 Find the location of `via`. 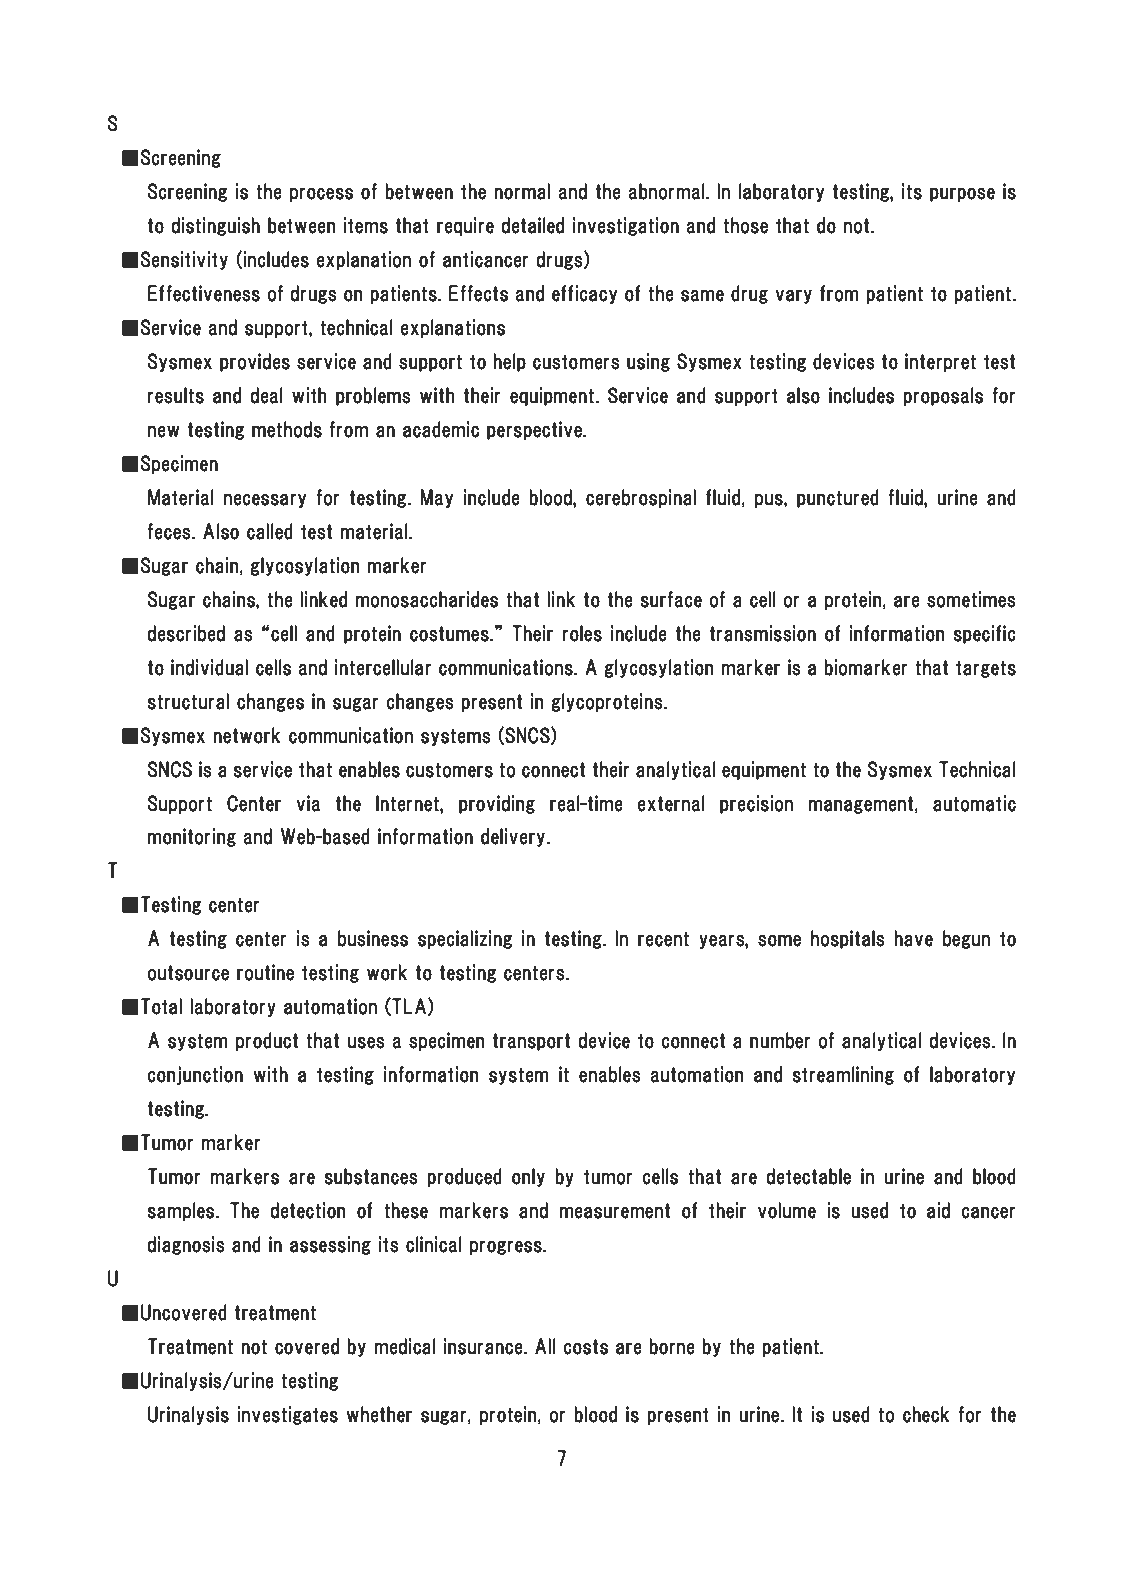

via is located at coordinates (308, 803).
